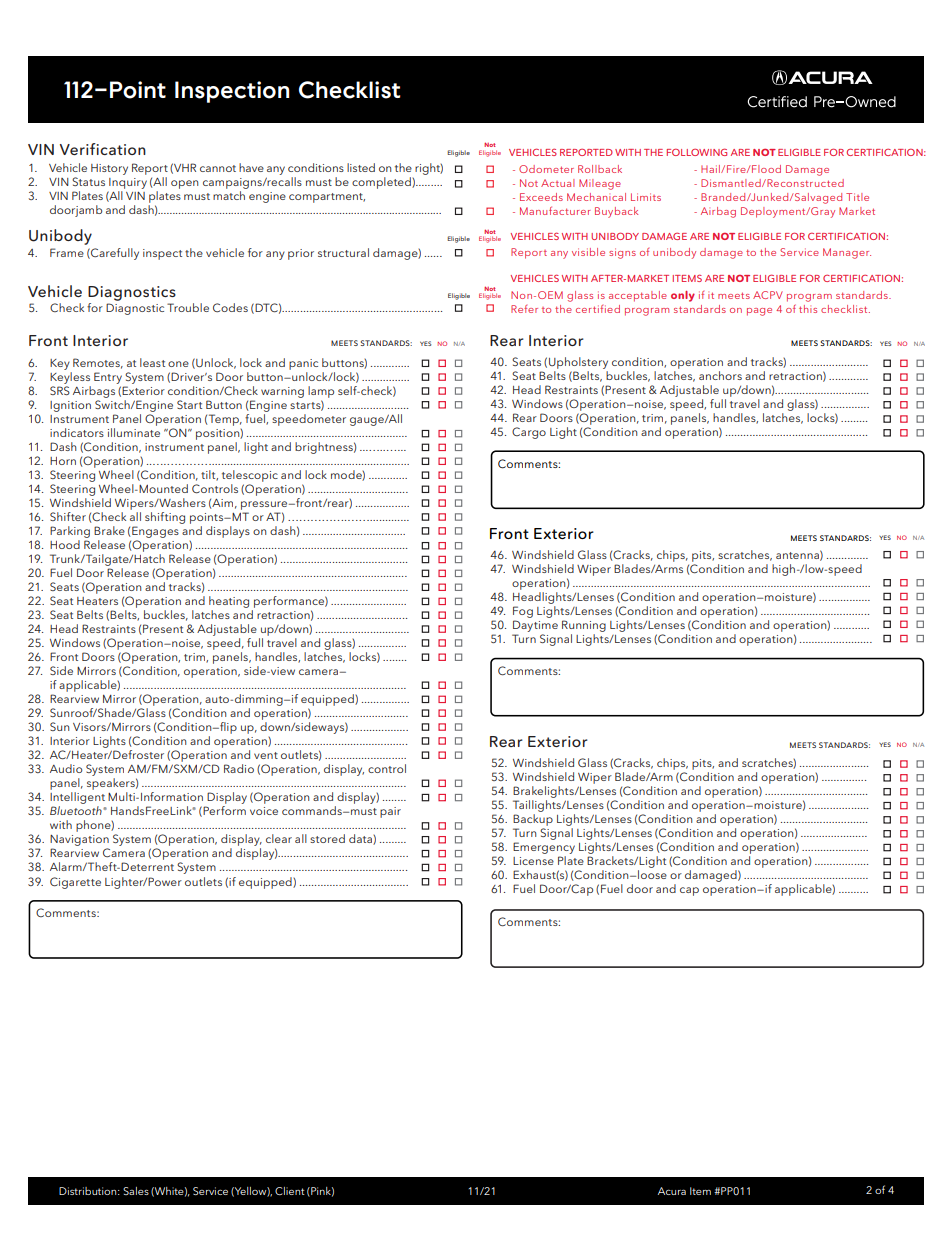  I want to click on completed, so click(382, 183).
